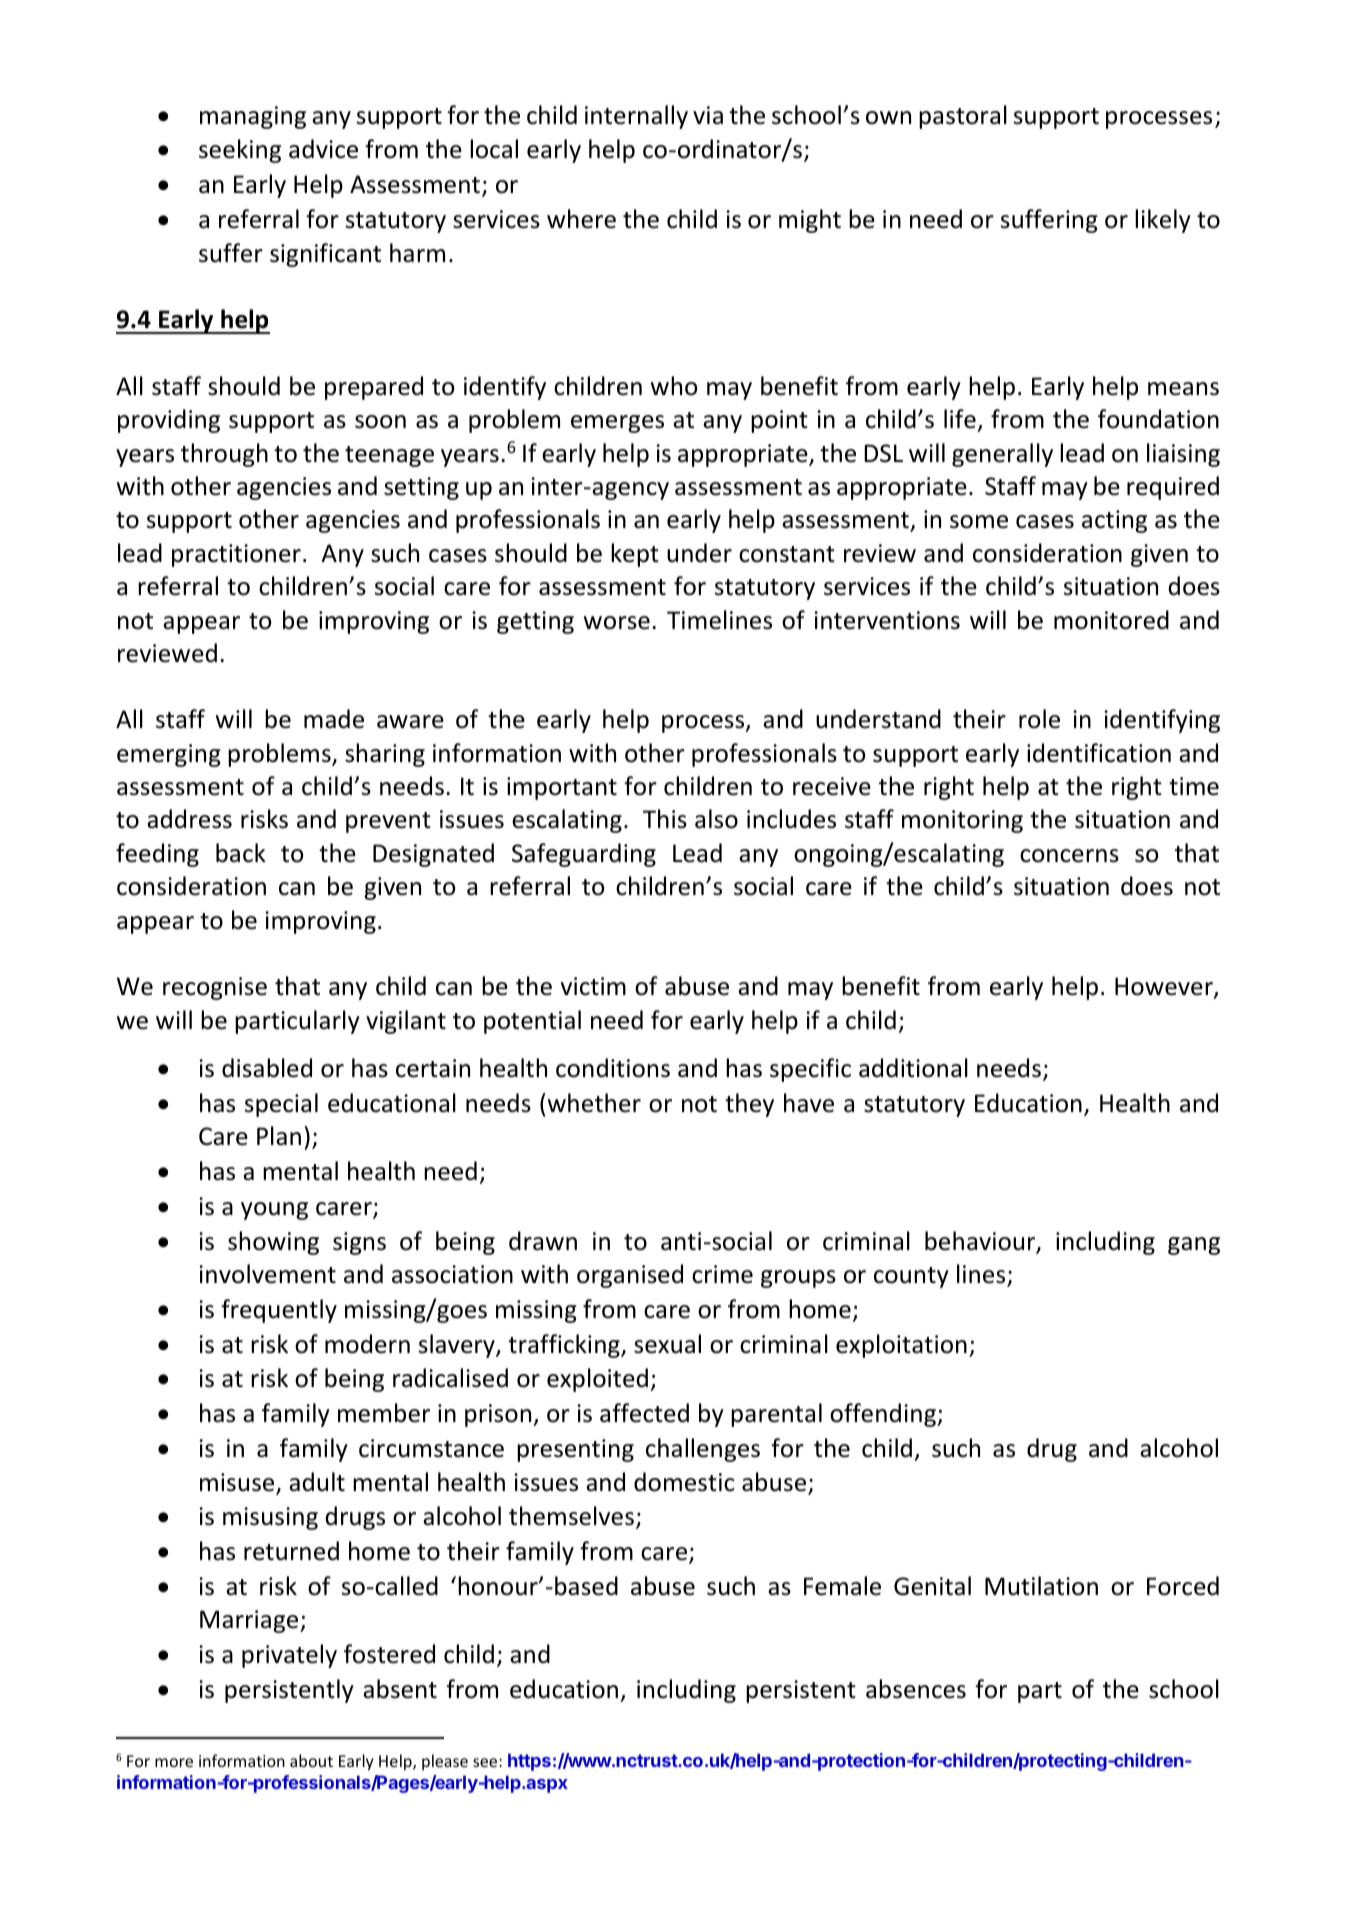 Image resolution: width=1355 pixels, height=1917 pixels. What do you see at coordinates (901, 1346) in the screenshot?
I see `exploitation` at bounding box center [901, 1346].
